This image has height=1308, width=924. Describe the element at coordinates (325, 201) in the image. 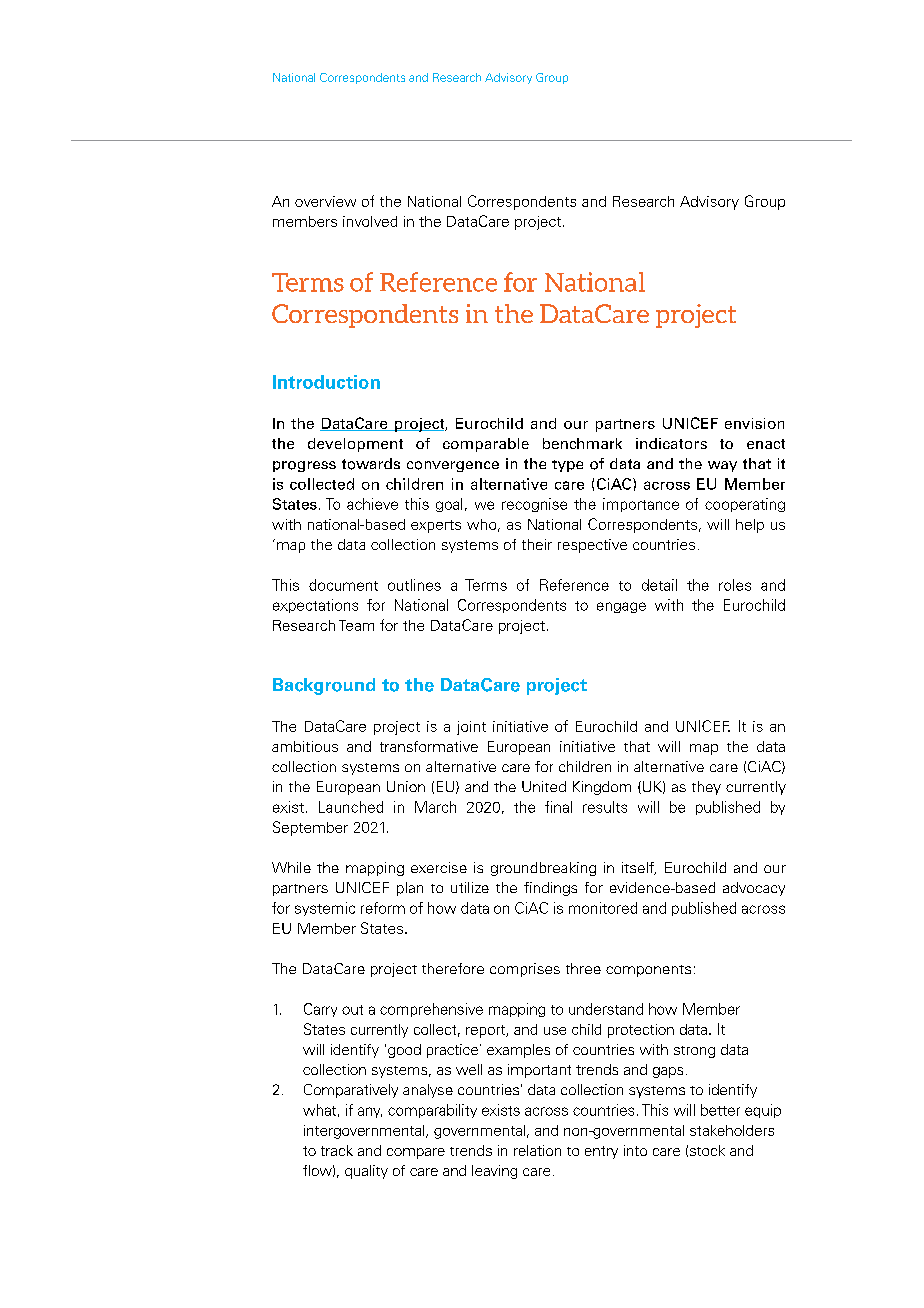

I see `overview` at that location.
